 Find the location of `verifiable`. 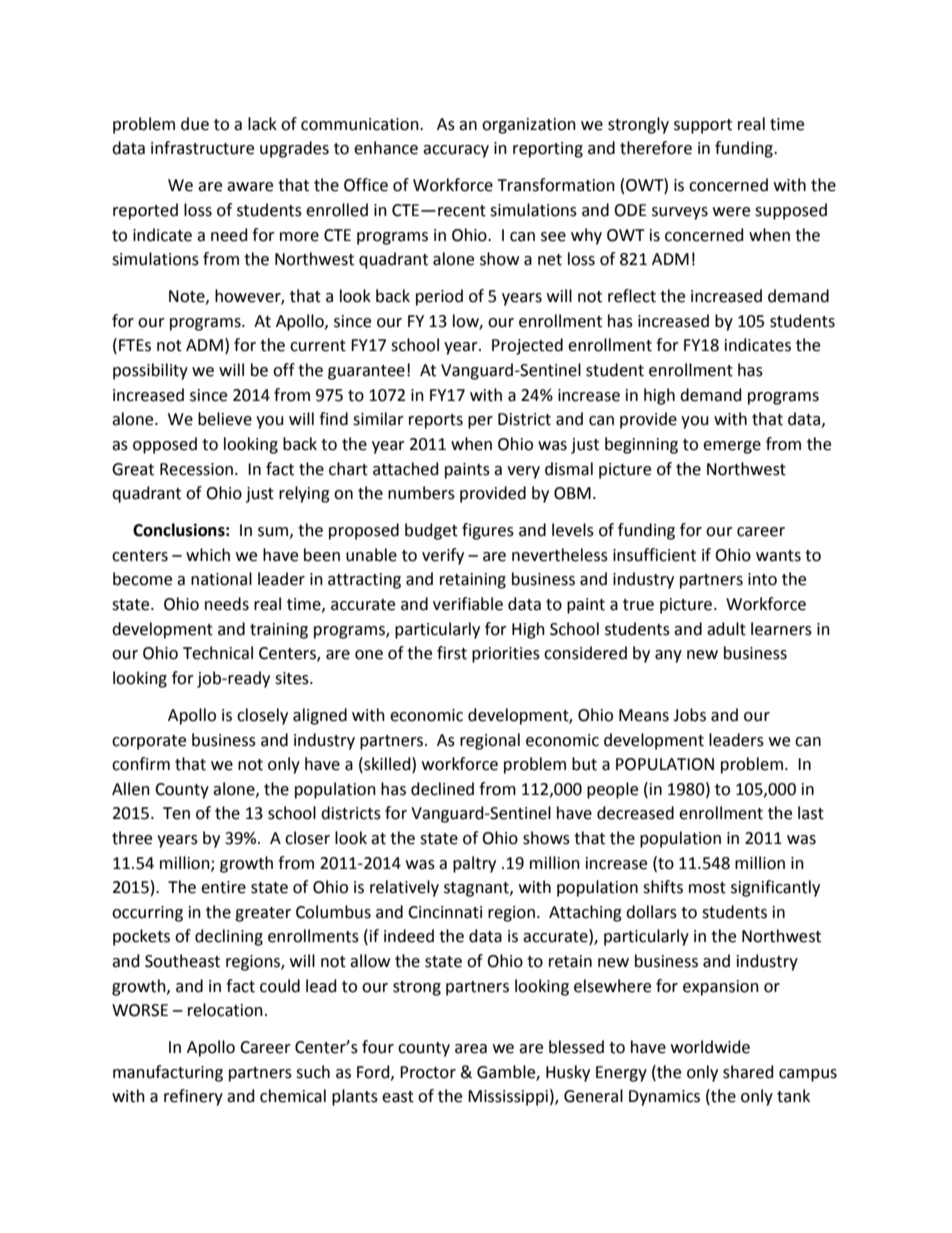

verifiable is located at coordinates (468, 604).
